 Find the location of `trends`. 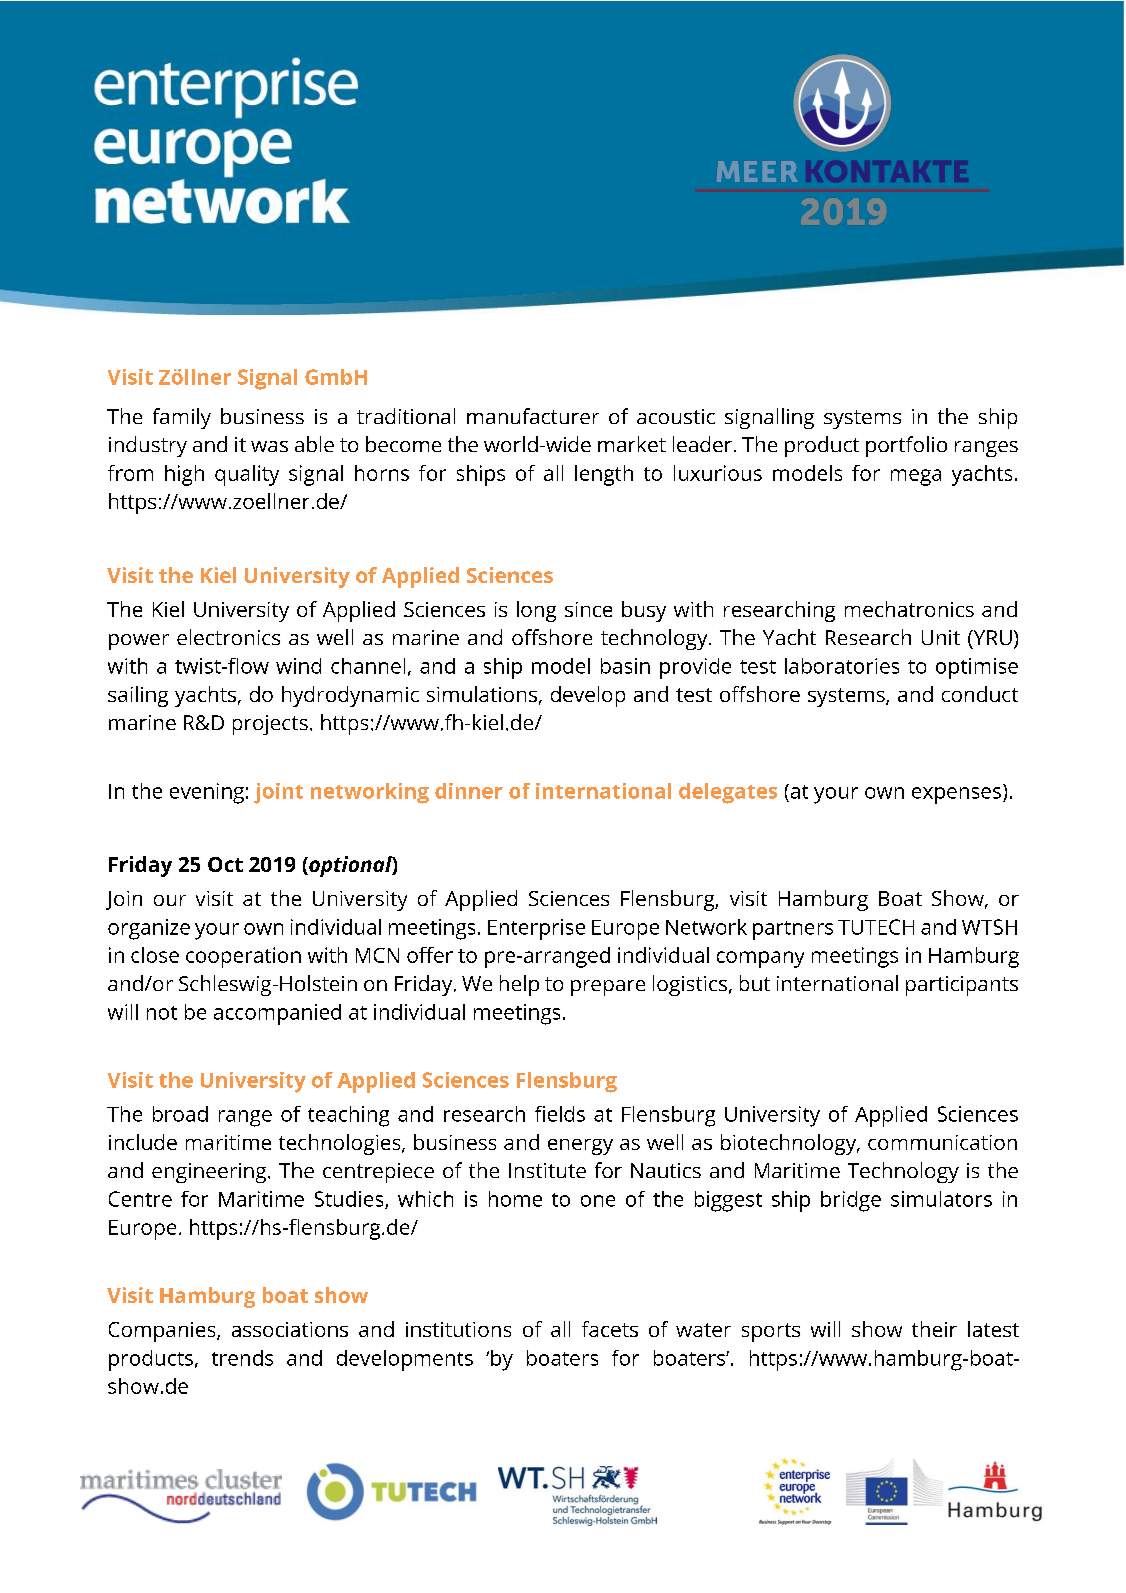

trends is located at coordinates (242, 1358).
